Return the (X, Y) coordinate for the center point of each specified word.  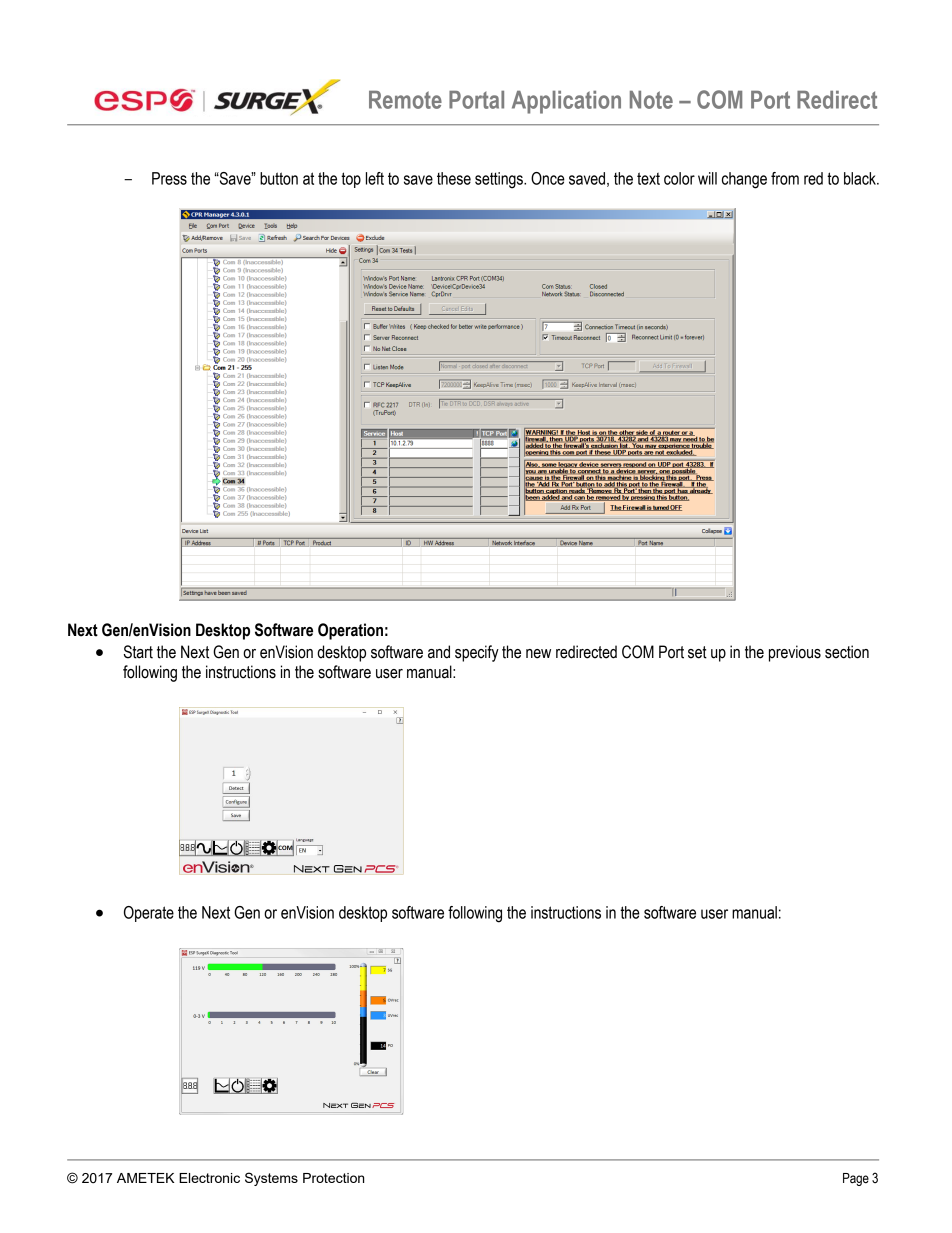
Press (169, 178)
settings (500, 180)
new (538, 654)
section (847, 652)
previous (795, 653)
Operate (149, 914)
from (785, 178)
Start (138, 652)
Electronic (209, 1178)
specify (477, 653)
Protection (333, 1178)
